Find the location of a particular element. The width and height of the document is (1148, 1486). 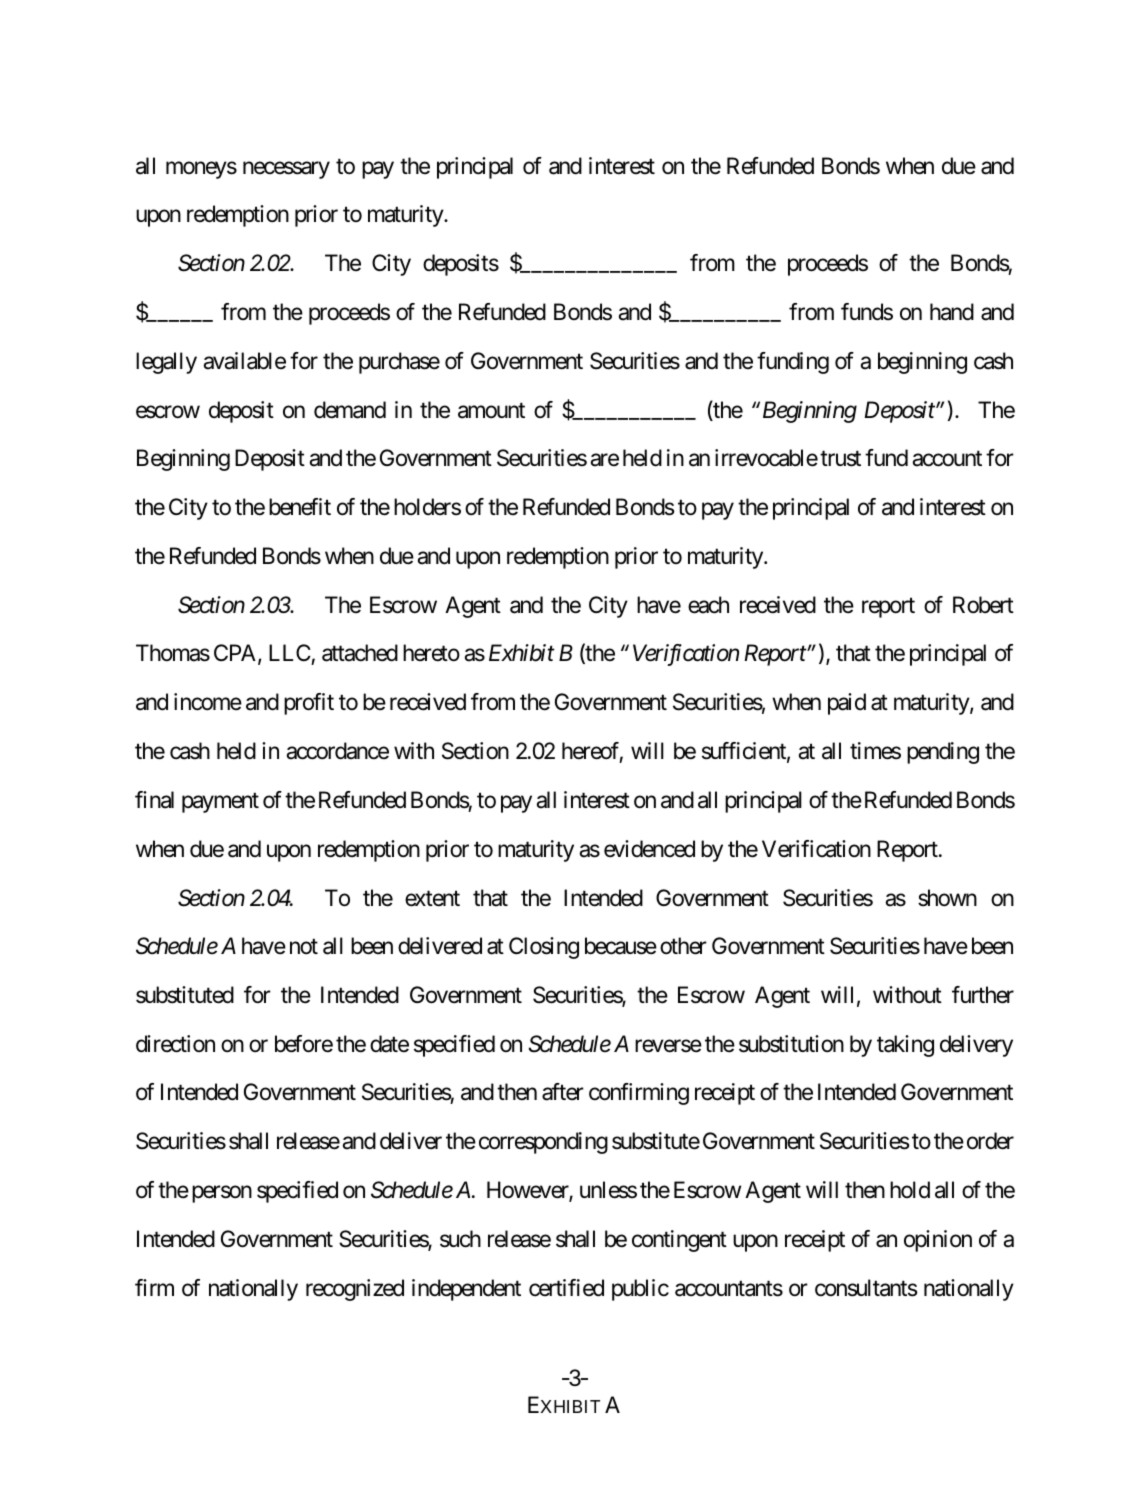

Robert is located at coordinates (983, 605).
